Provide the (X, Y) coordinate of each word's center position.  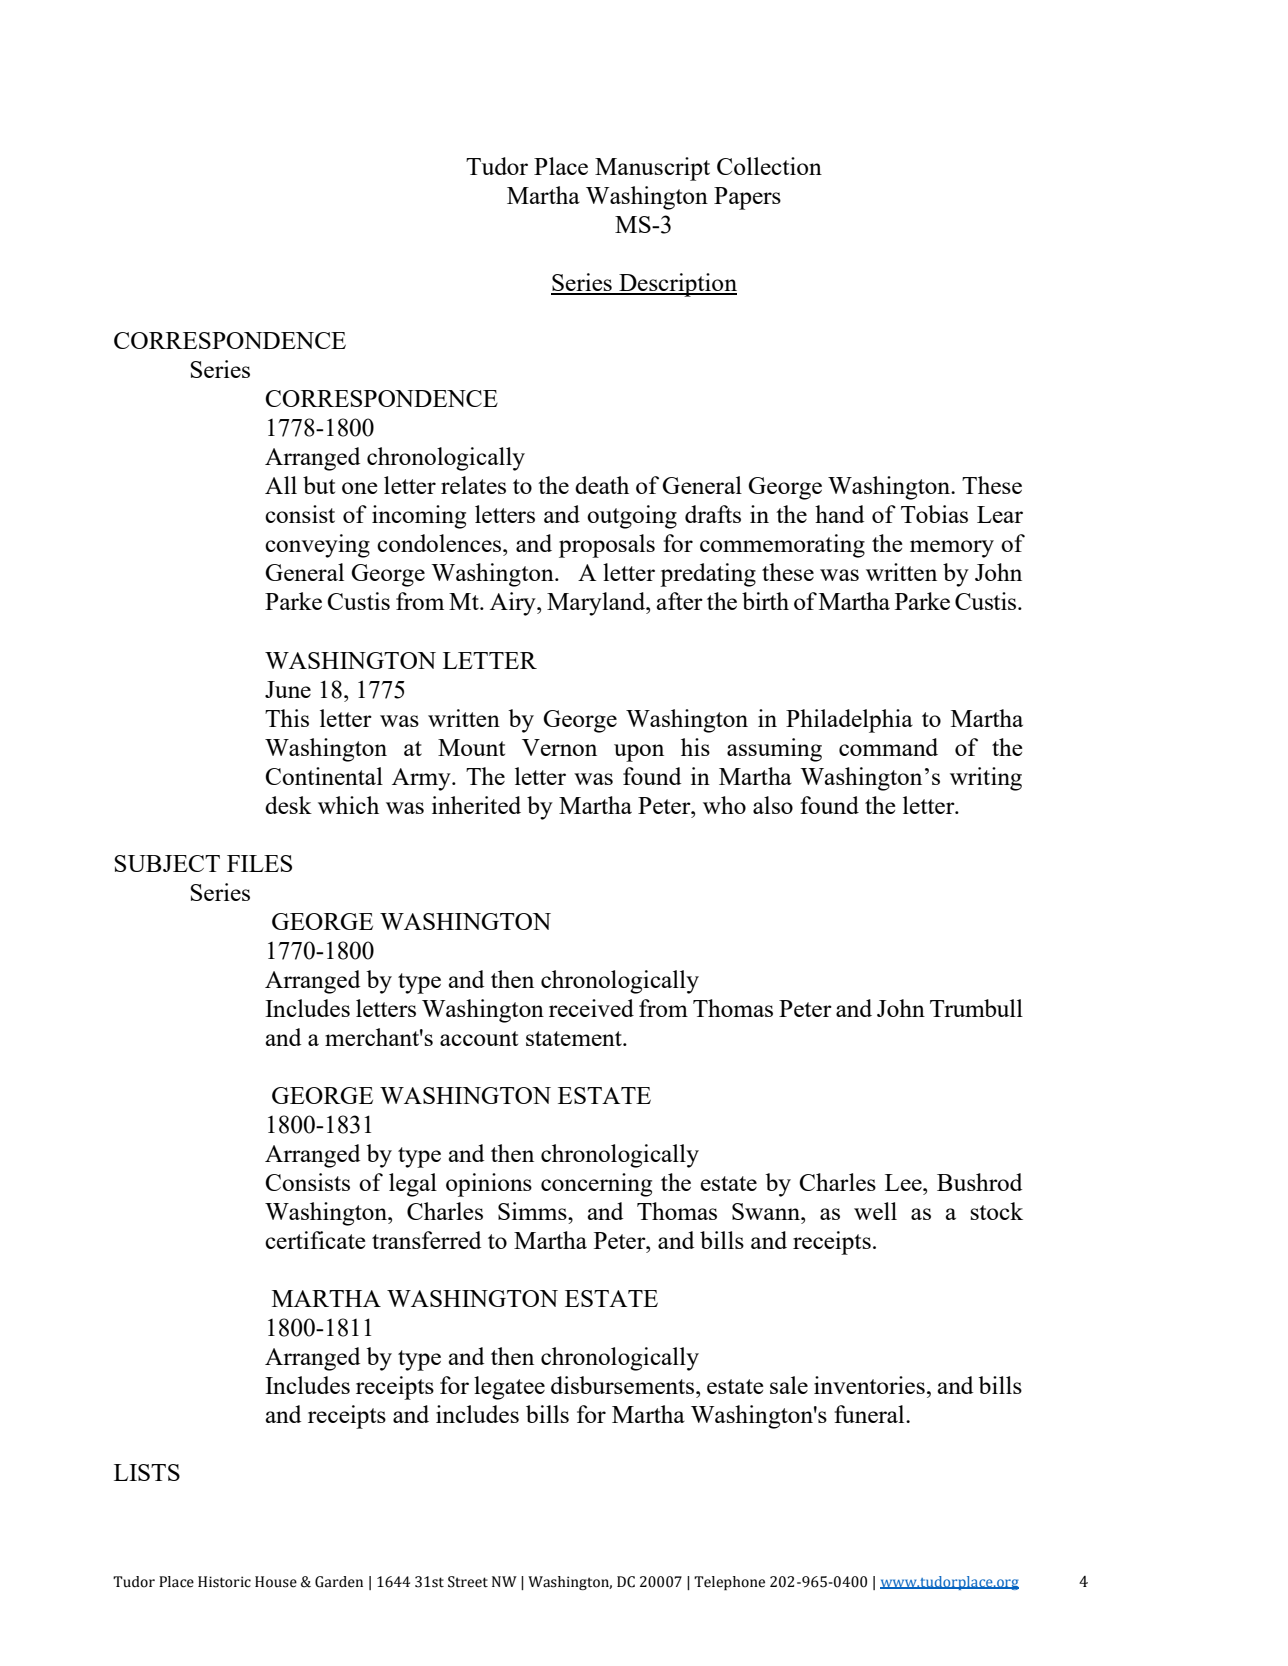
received (591, 1008)
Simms (533, 1211)
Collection (769, 166)
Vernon (559, 747)
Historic (224, 1582)
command (888, 747)
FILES (259, 863)
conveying (317, 546)
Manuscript (652, 169)
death (602, 485)
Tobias (934, 514)
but (319, 485)
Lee (904, 1182)
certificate (315, 1240)
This (287, 718)
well (875, 1211)
